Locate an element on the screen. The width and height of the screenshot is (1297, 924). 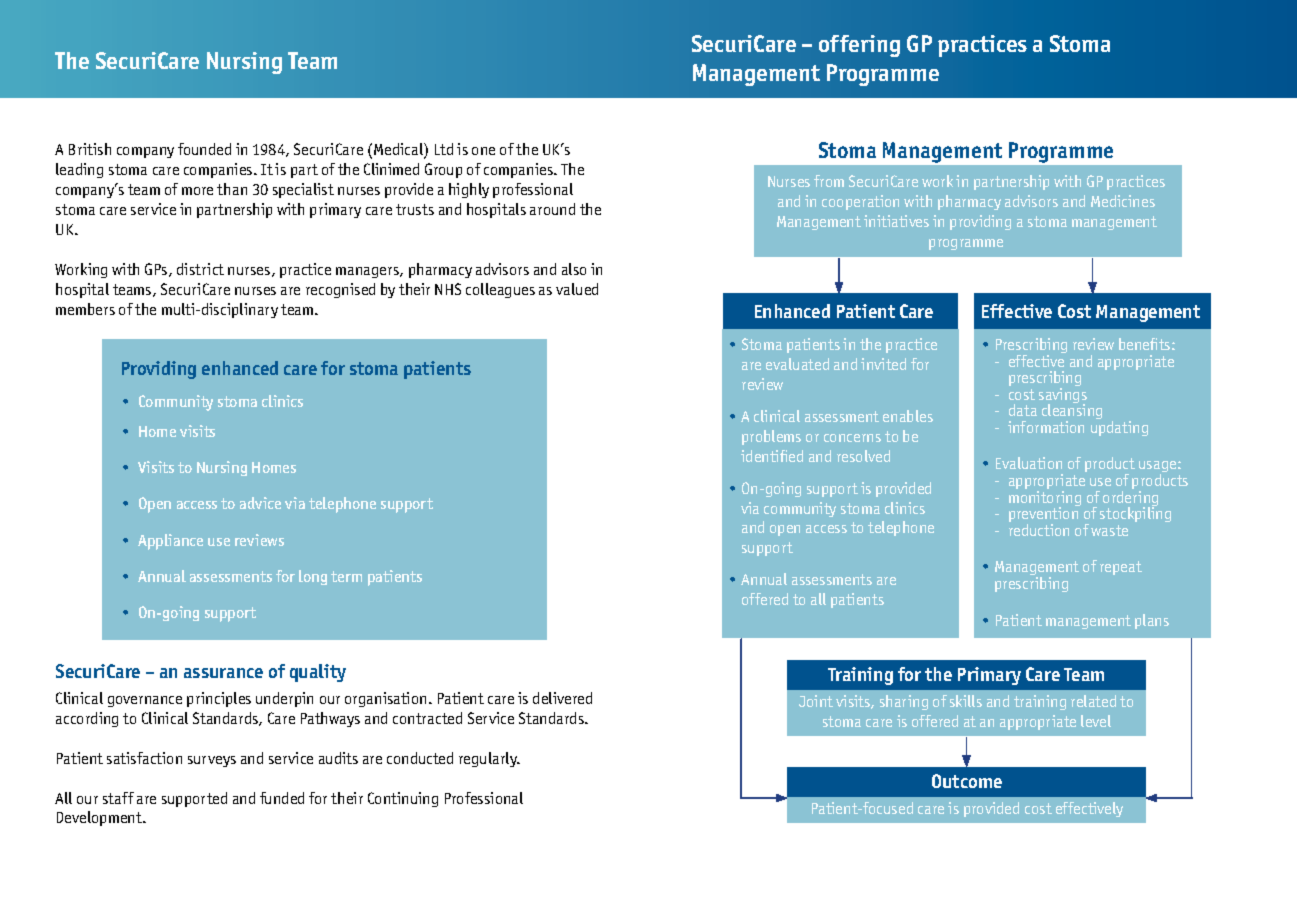
offering is located at coordinates (859, 46).
